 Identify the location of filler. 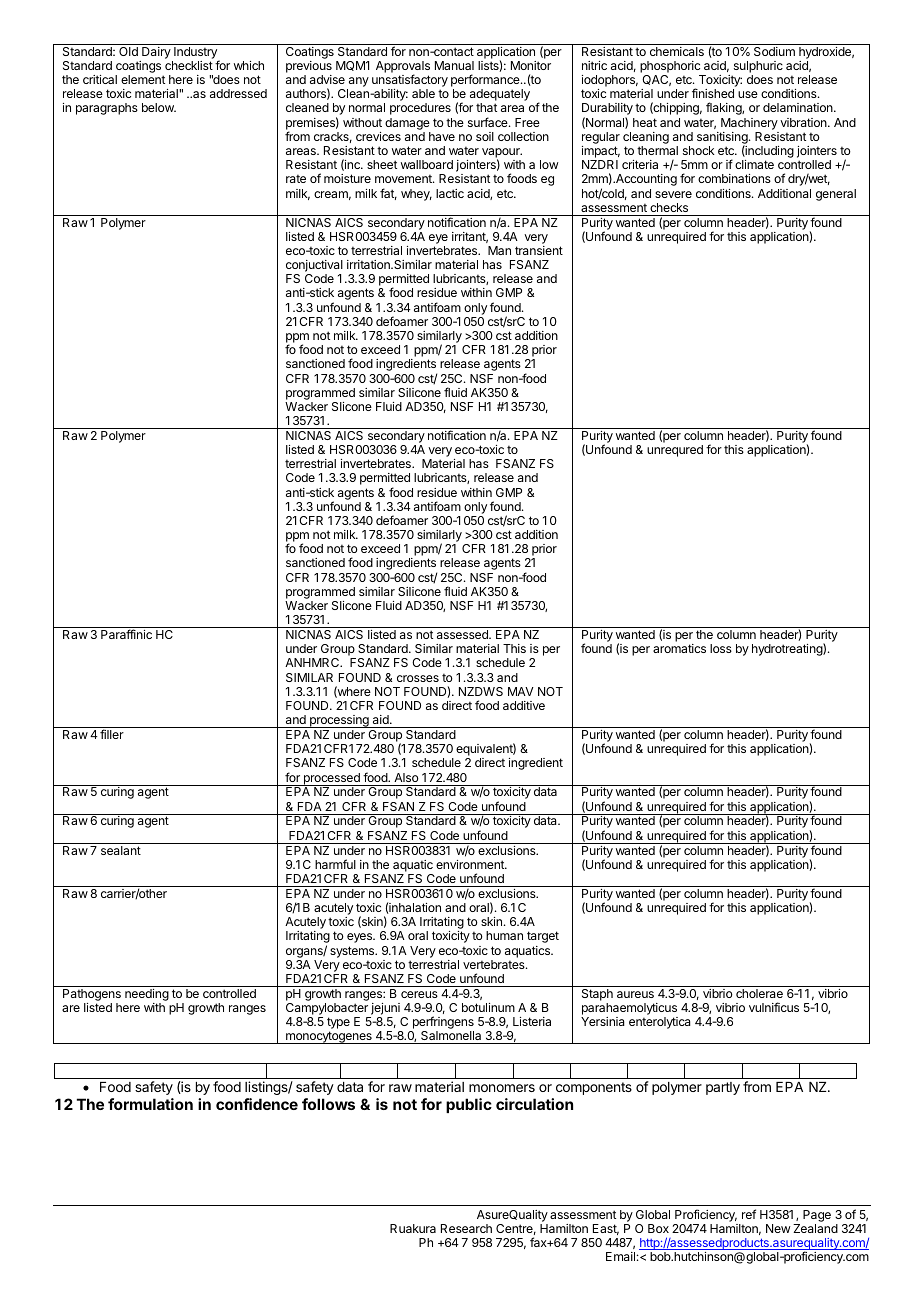
(112, 734).
